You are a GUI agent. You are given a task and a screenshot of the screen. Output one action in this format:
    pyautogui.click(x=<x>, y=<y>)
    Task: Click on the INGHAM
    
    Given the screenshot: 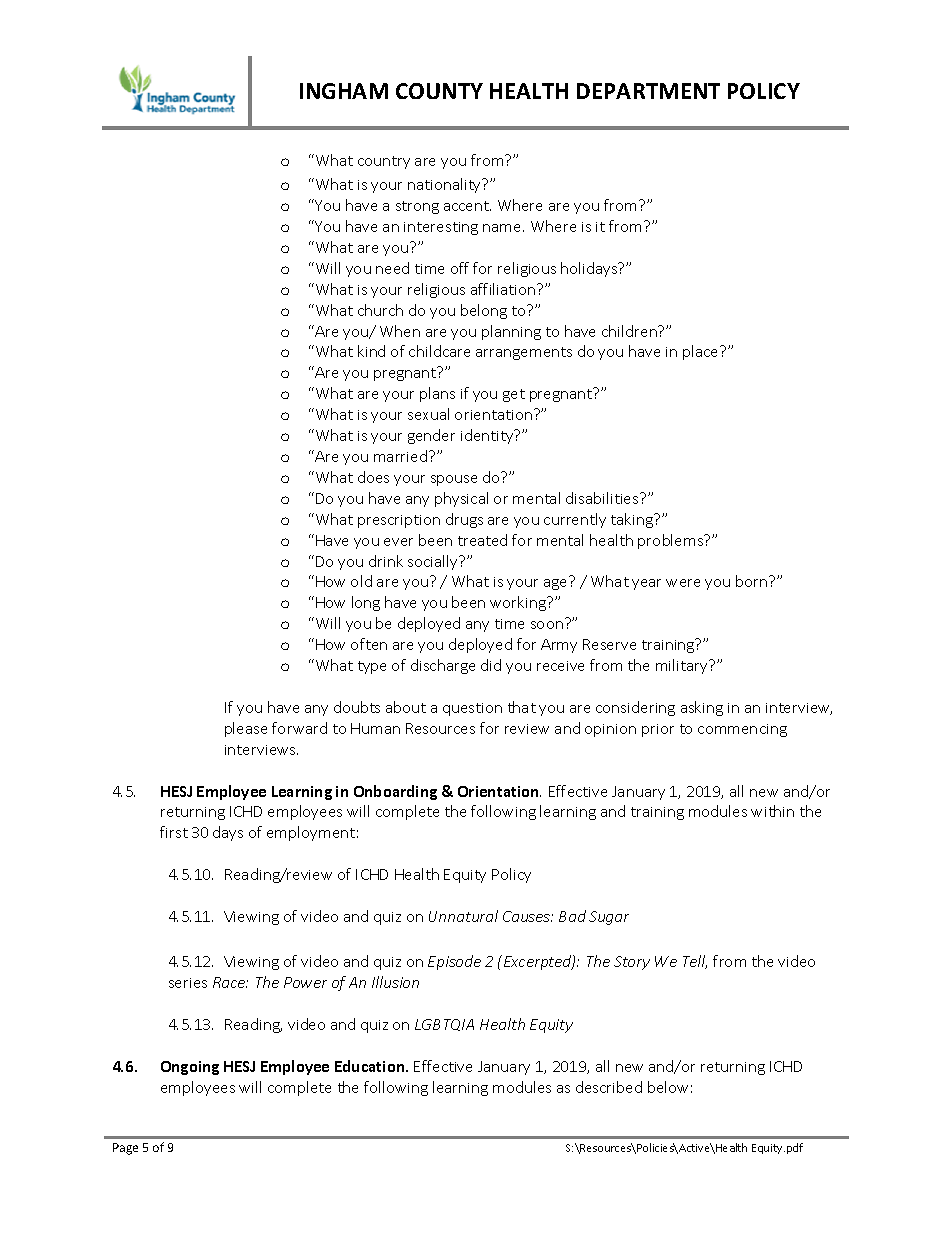 What is the action you would take?
    pyautogui.click(x=344, y=91)
